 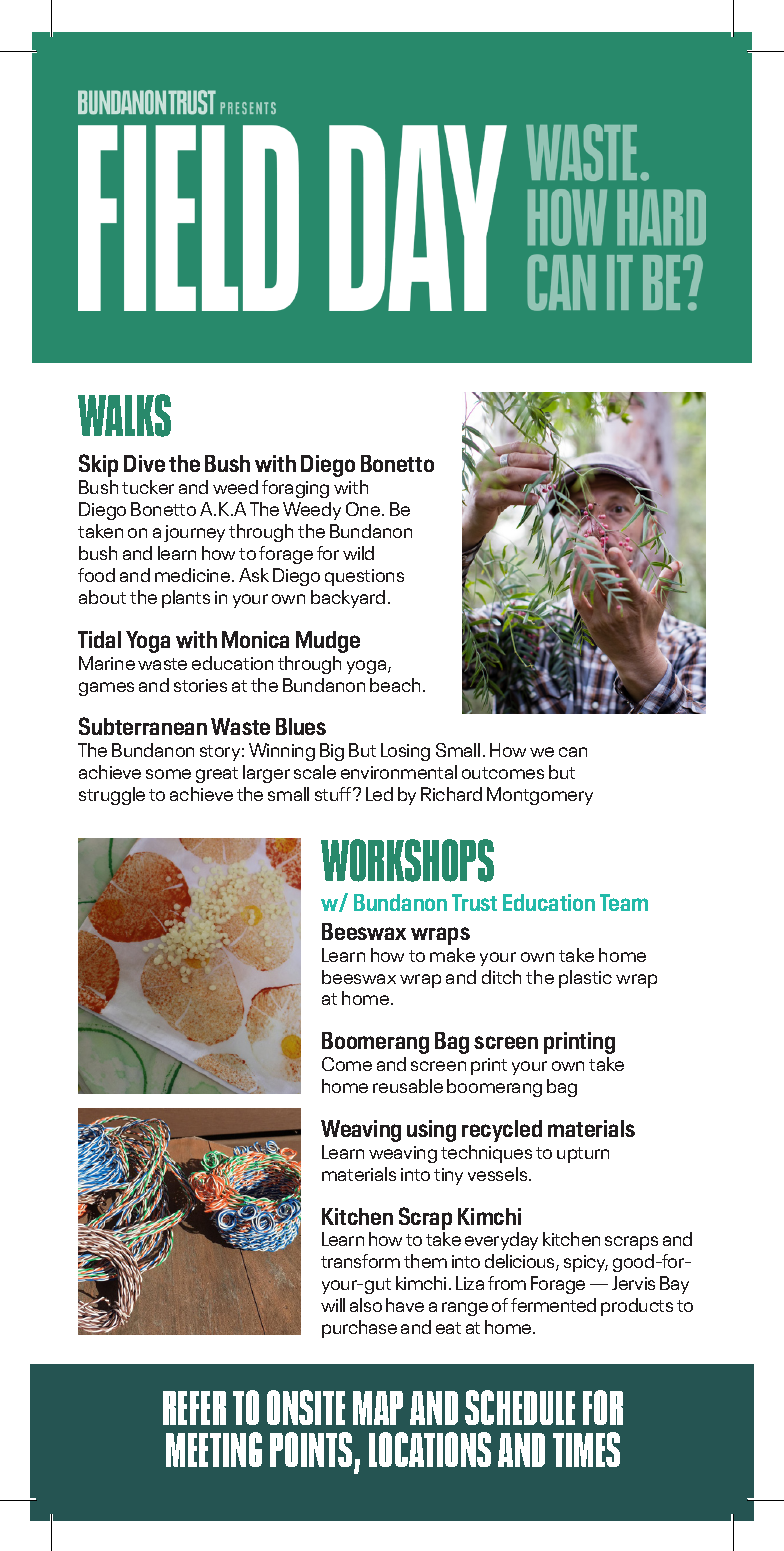 I want to click on Dive, so click(x=144, y=463).
